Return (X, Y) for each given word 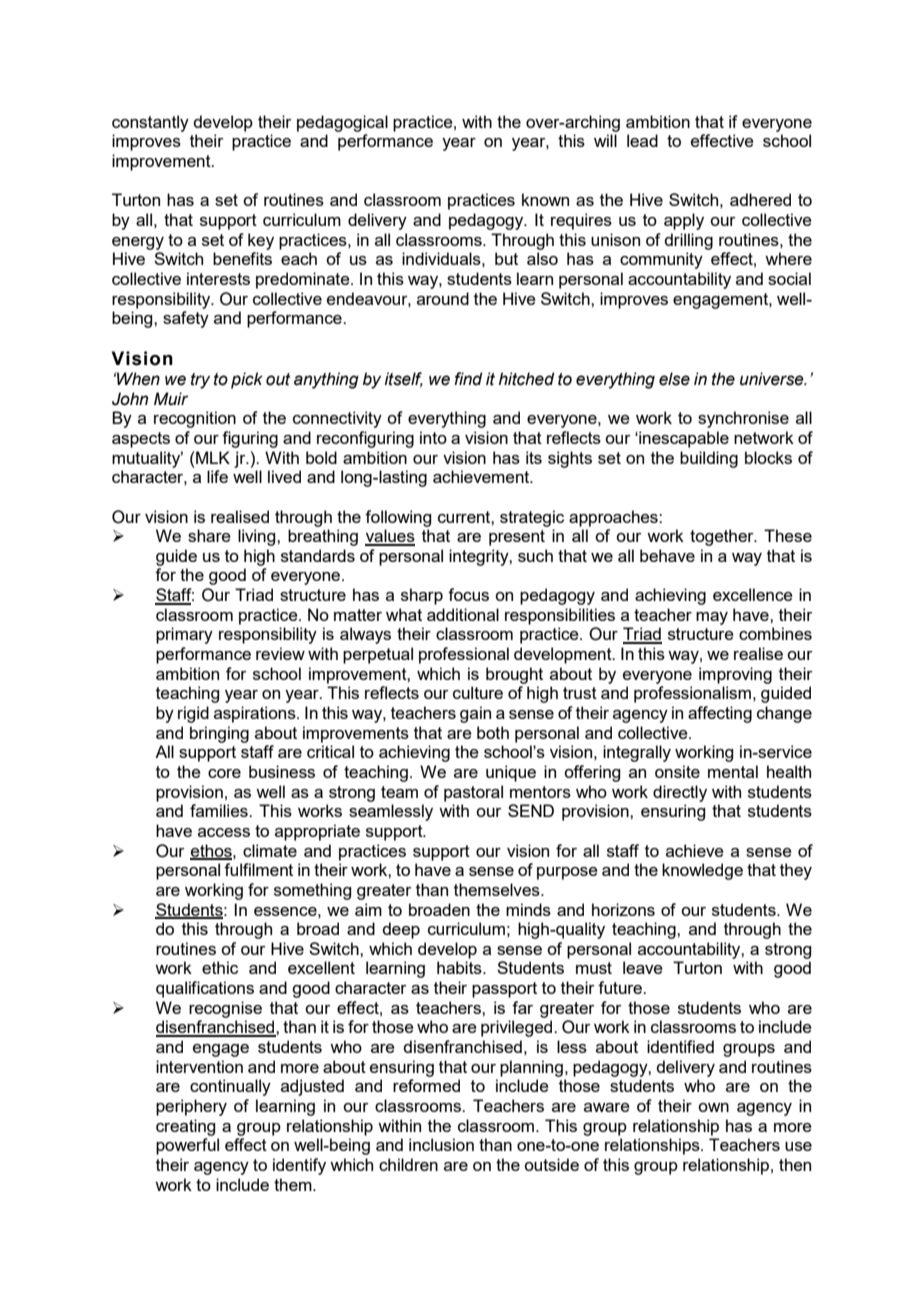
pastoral (473, 793)
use (798, 1146)
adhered (760, 199)
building (709, 459)
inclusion (441, 1144)
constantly (150, 123)
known (545, 199)
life (217, 476)
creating (185, 1127)
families (220, 810)
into (433, 437)
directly (680, 793)
